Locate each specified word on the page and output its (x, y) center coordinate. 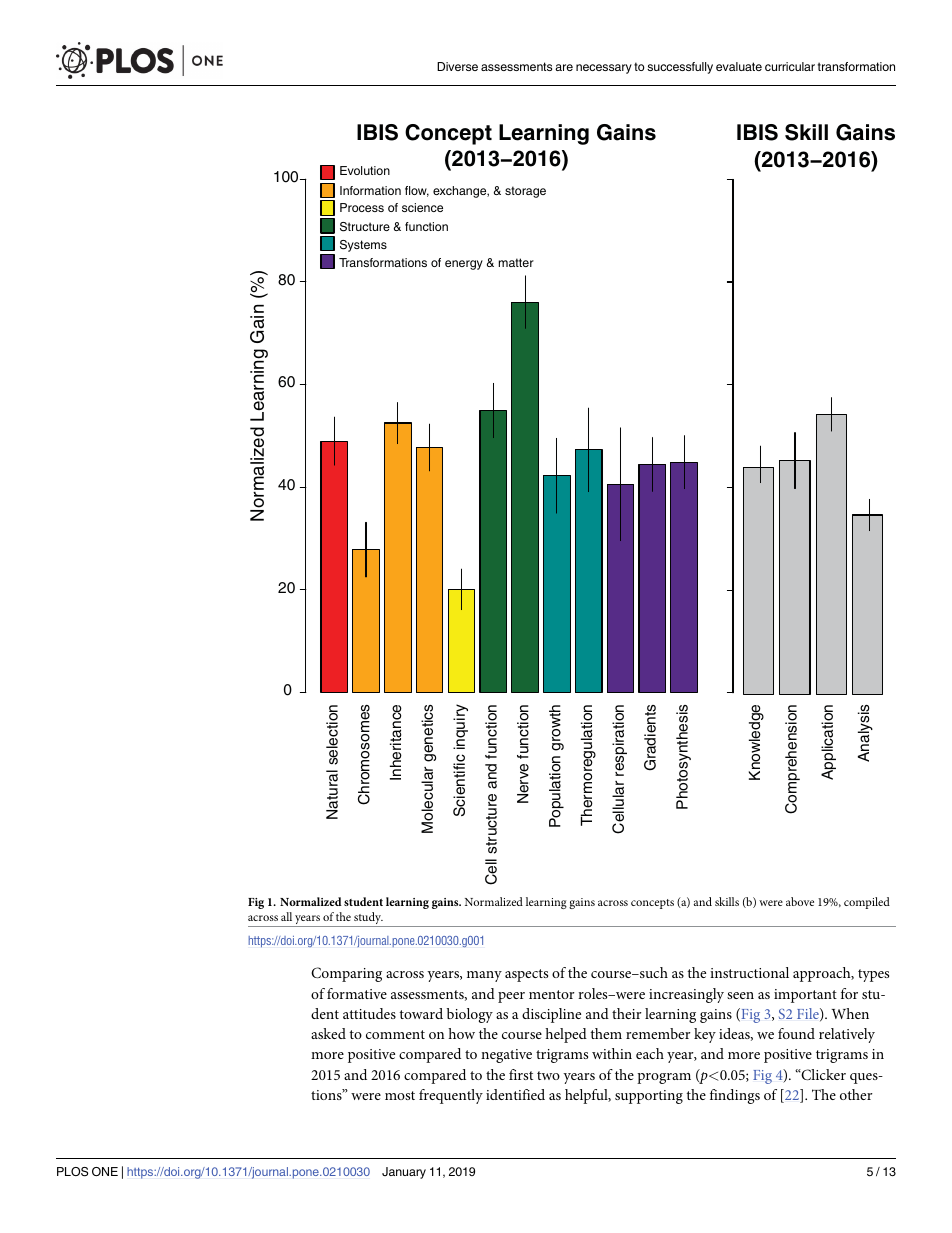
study (367, 919)
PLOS (72, 1172)
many (484, 976)
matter (516, 262)
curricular (790, 66)
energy (464, 265)
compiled (867, 903)
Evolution (365, 170)
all (286, 916)
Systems (363, 246)
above (800, 901)
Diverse (457, 66)
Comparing (346, 974)
